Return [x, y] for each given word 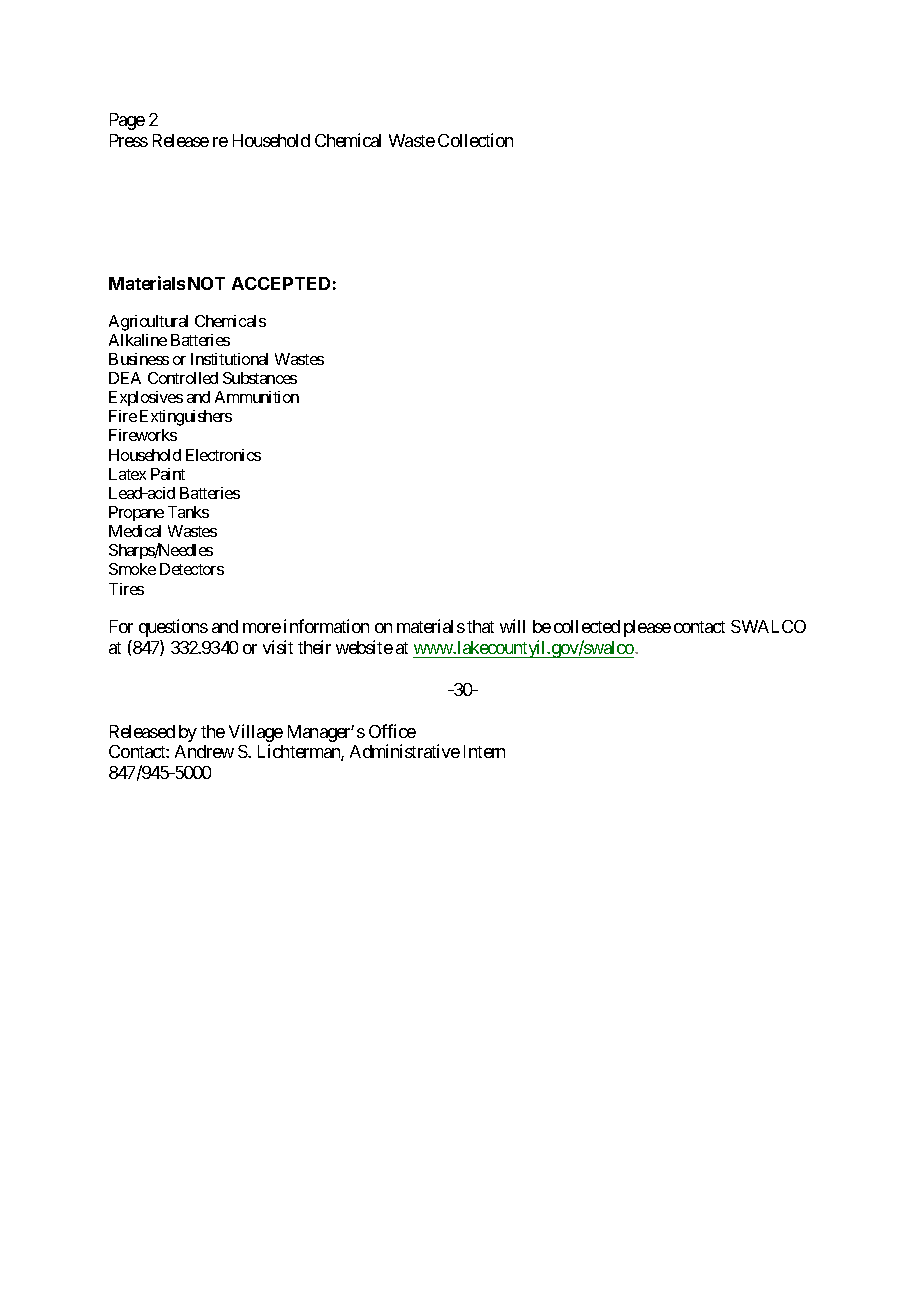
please [647, 628]
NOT [206, 283]
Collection [475, 140]
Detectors [192, 569]
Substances [260, 378]
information [326, 626]
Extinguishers [186, 418]
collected [587, 626]
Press [129, 140]
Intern [484, 751]
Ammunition [257, 397]
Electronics [223, 455]
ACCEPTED [281, 283]
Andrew [204, 751]
